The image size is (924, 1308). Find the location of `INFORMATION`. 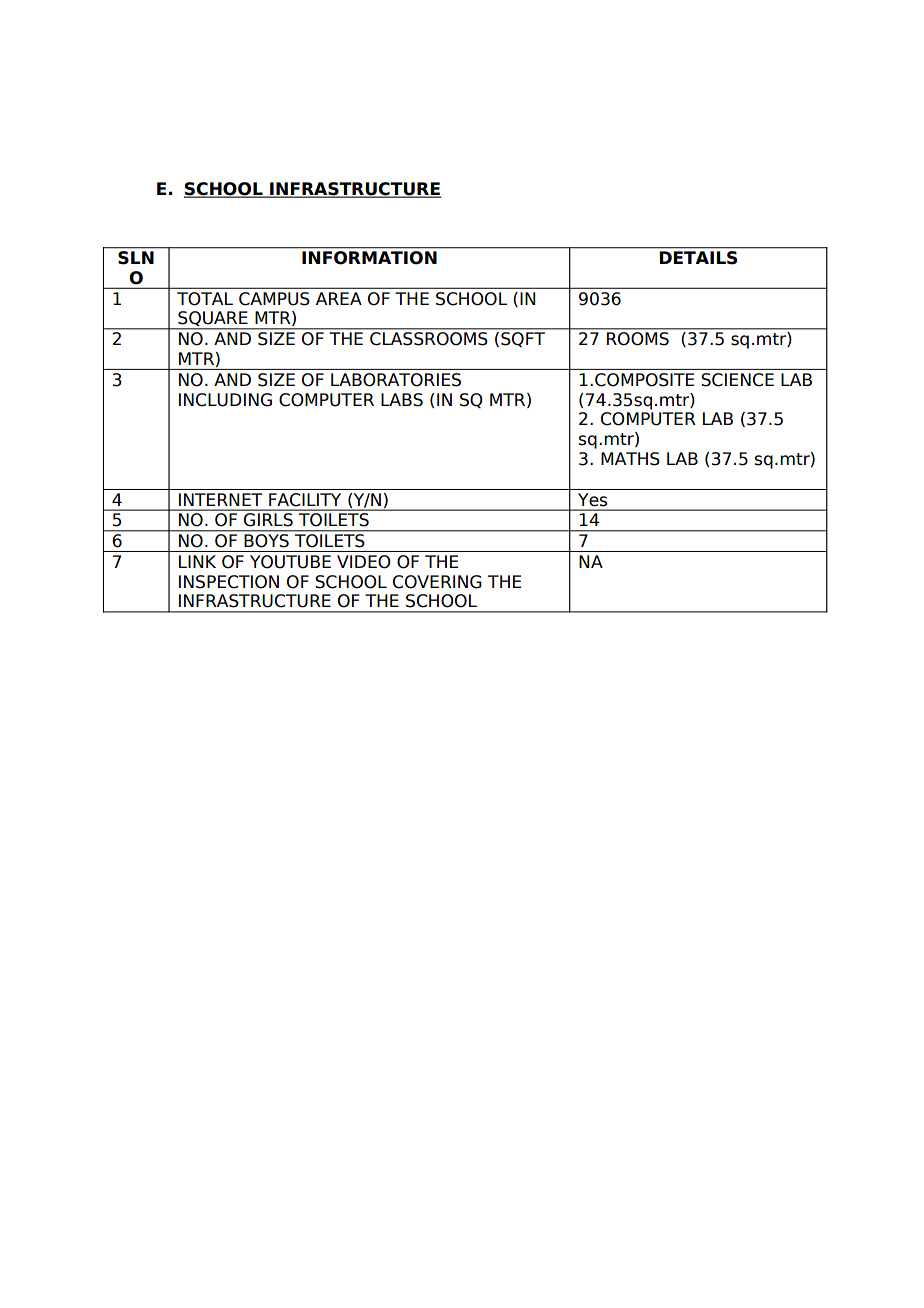

INFORMATION is located at coordinates (369, 257).
